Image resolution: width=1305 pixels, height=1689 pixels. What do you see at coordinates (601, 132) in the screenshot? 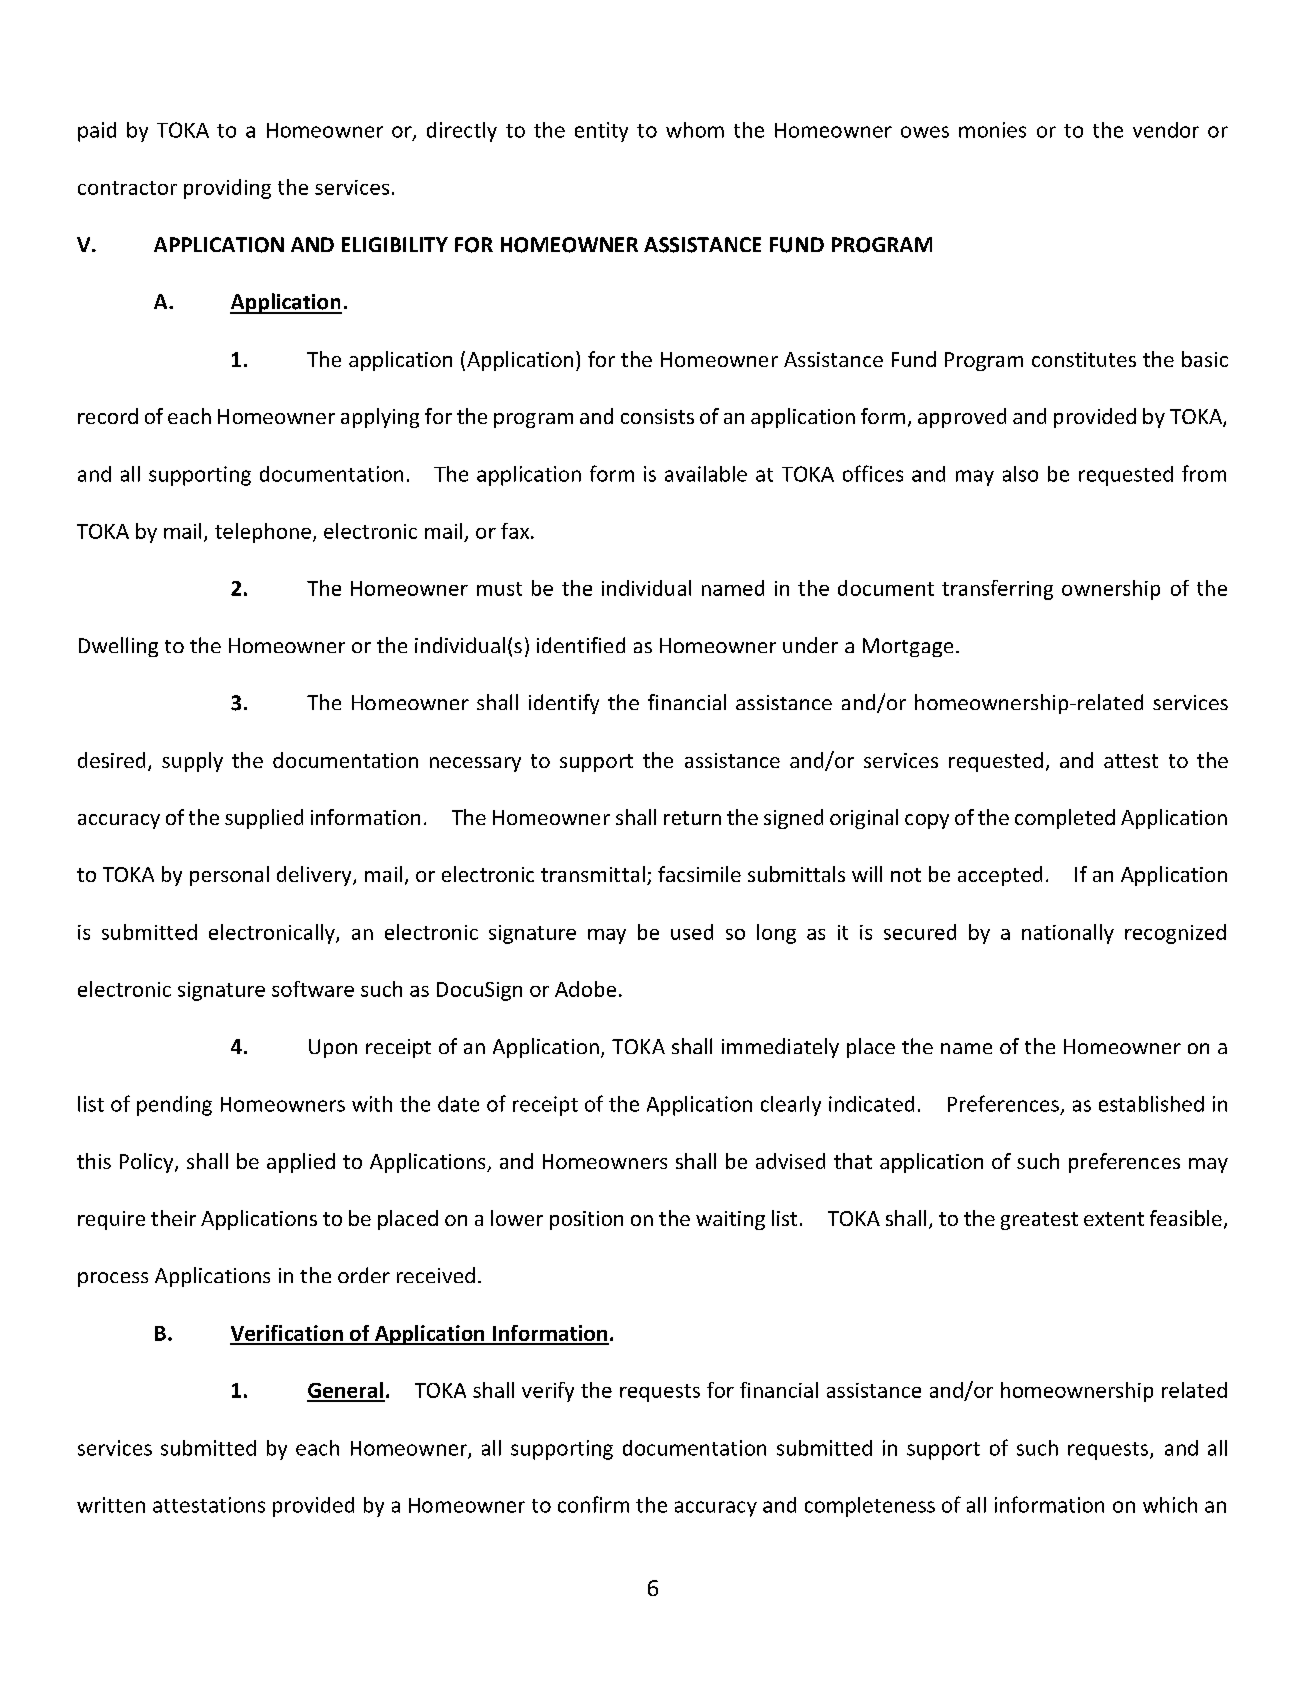
I see `entity` at bounding box center [601, 132].
